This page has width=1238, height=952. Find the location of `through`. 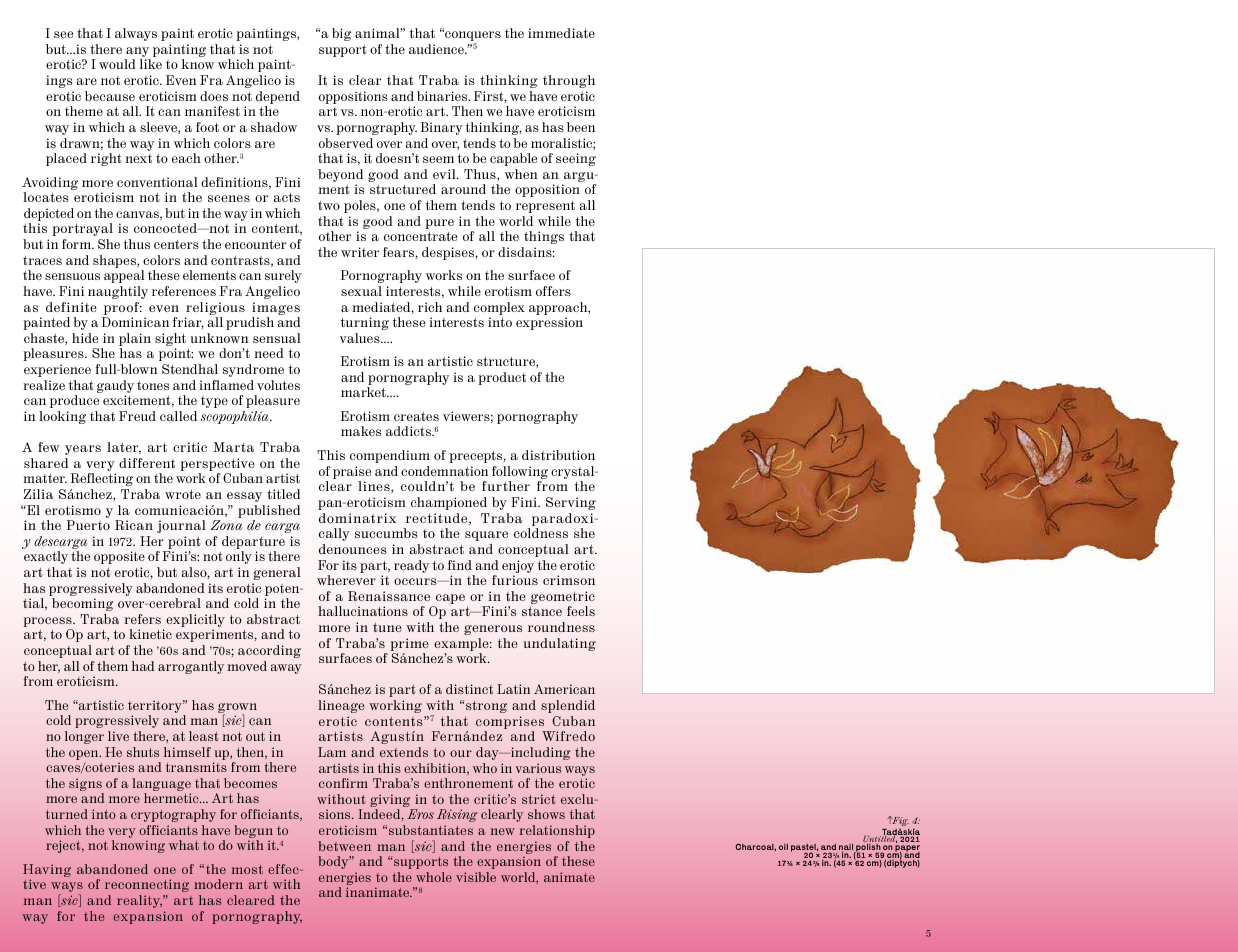

through is located at coordinates (569, 81).
